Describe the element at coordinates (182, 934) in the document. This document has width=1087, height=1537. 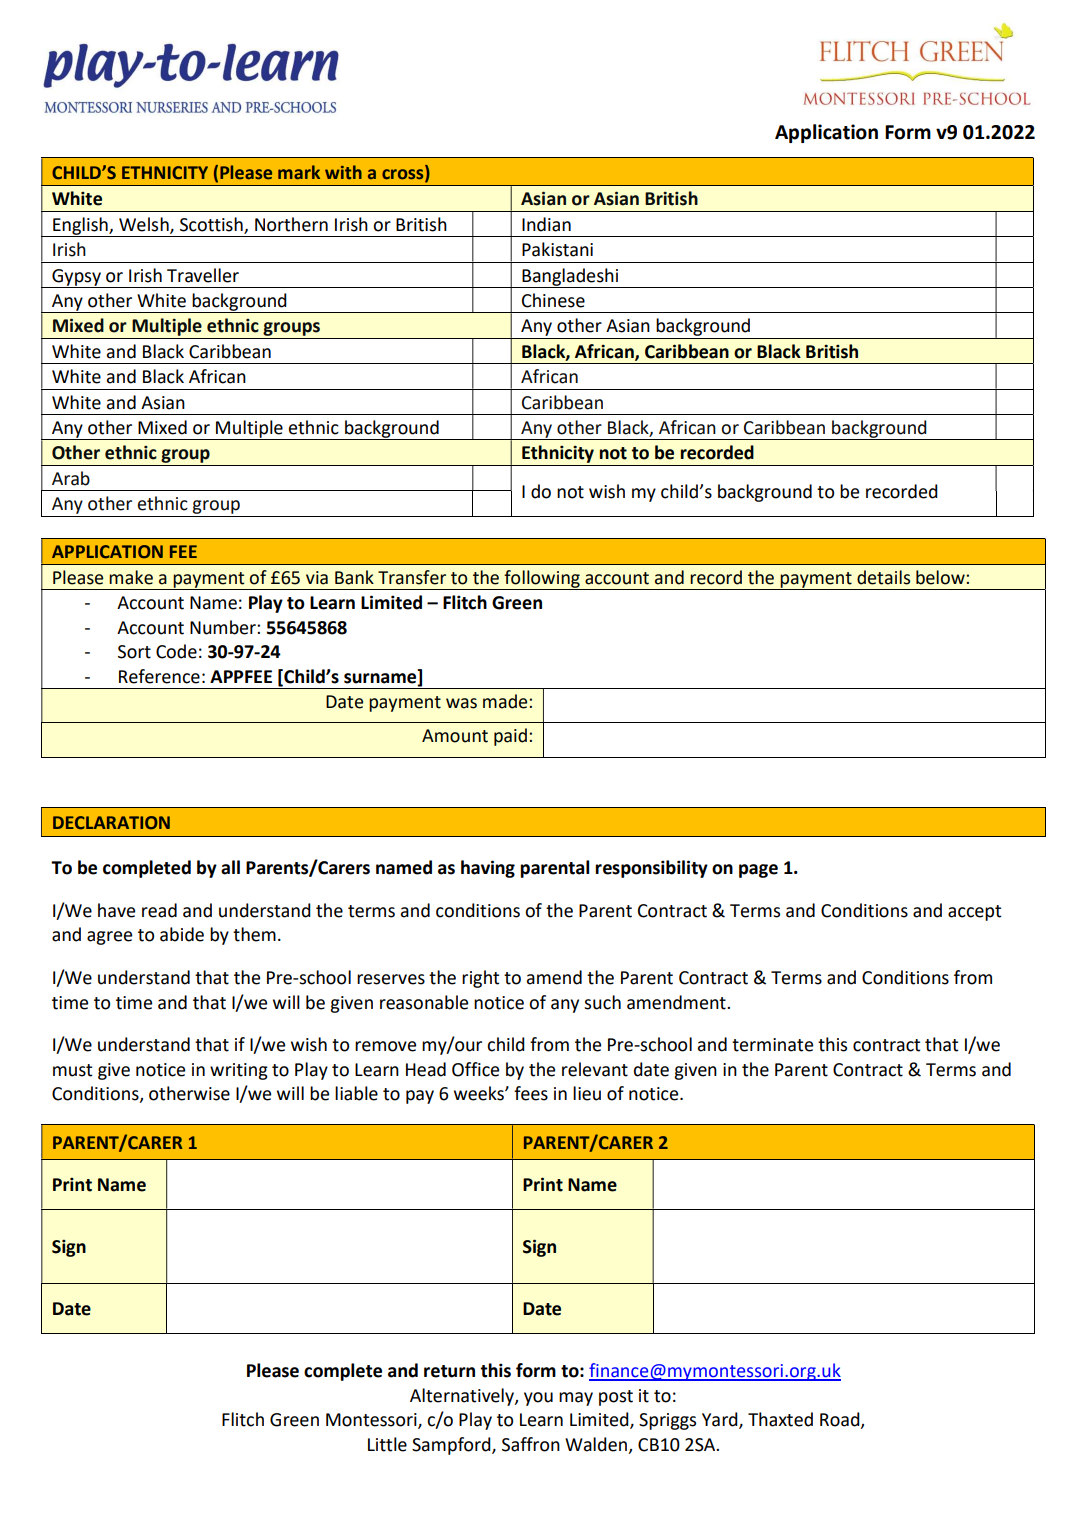
I see `abide` at that location.
